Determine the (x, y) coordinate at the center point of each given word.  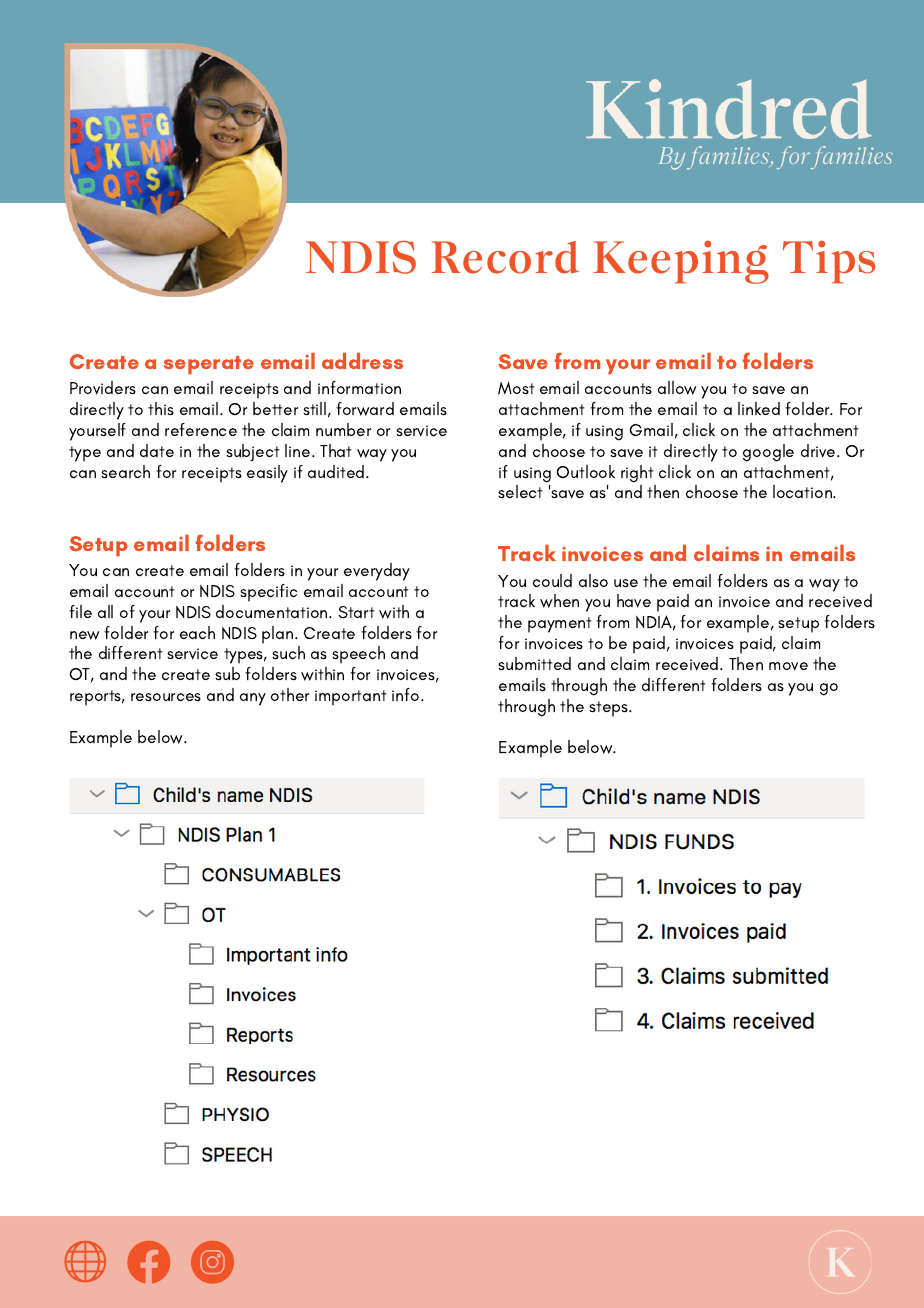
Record (505, 257)
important (351, 698)
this (161, 408)
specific (268, 593)
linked (759, 408)
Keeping (681, 262)
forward (365, 409)
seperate (209, 365)
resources (166, 697)
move (788, 666)
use (626, 583)
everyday (377, 572)
